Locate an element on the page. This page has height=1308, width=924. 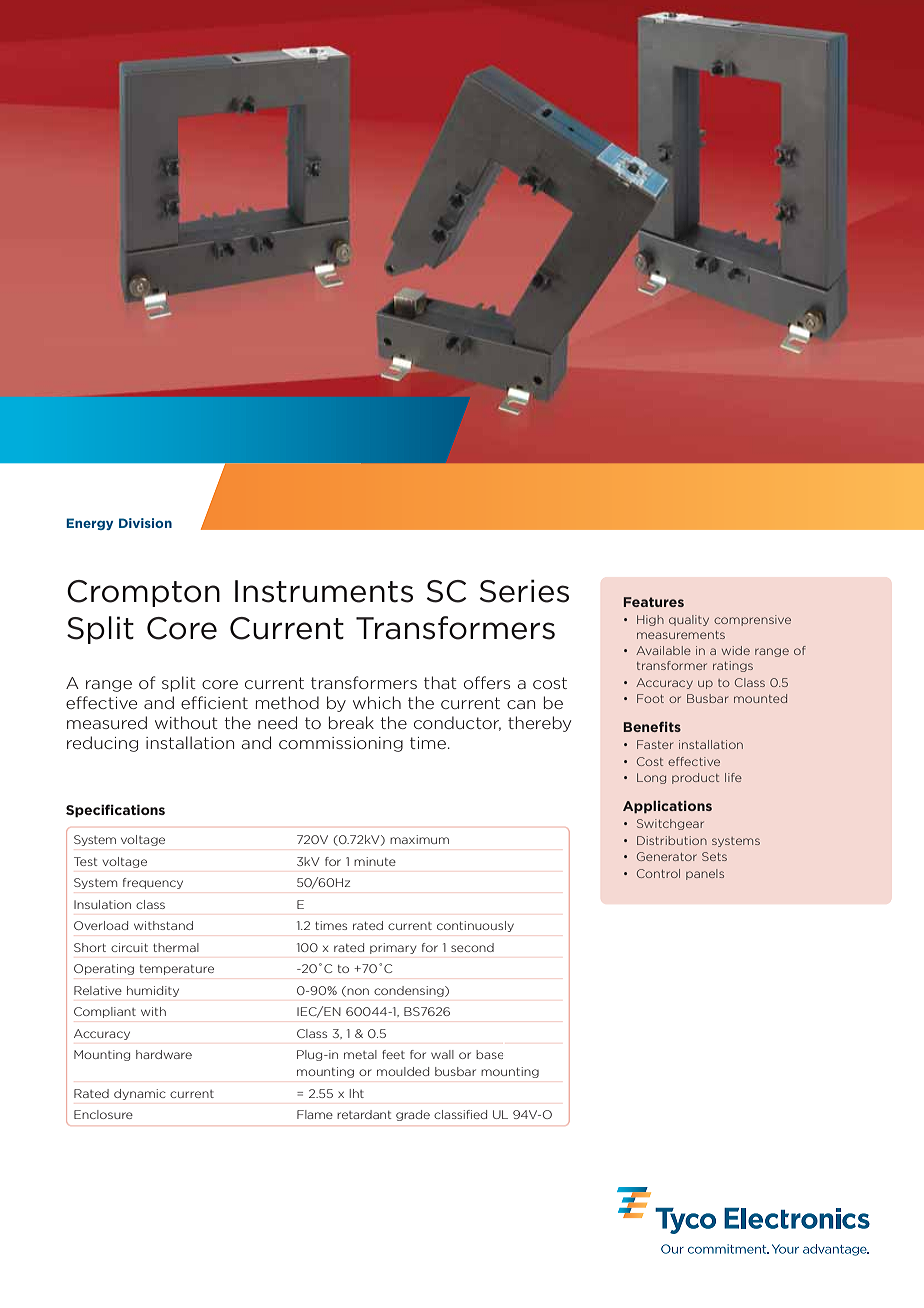
efficient is located at coordinates (214, 702).
